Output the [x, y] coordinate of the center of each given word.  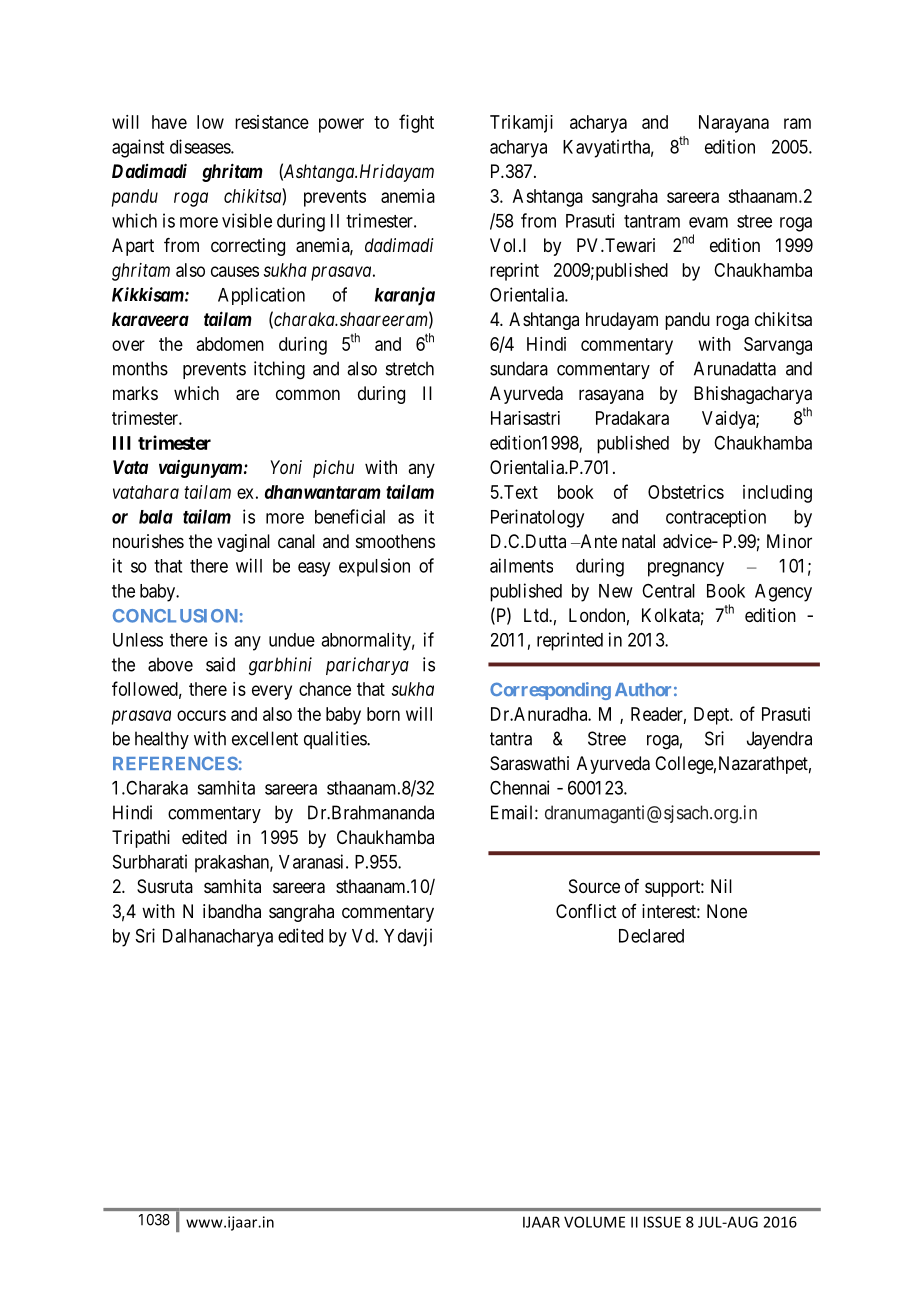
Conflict [586, 911]
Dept [713, 716]
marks [135, 393]
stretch [410, 368]
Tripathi [141, 839]
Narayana [734, 124]
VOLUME [594, 1222]
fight [416, 123]
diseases [201, 146]
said [220, 664]
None [727, 911]
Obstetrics [686, 492]
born [383, 714]
